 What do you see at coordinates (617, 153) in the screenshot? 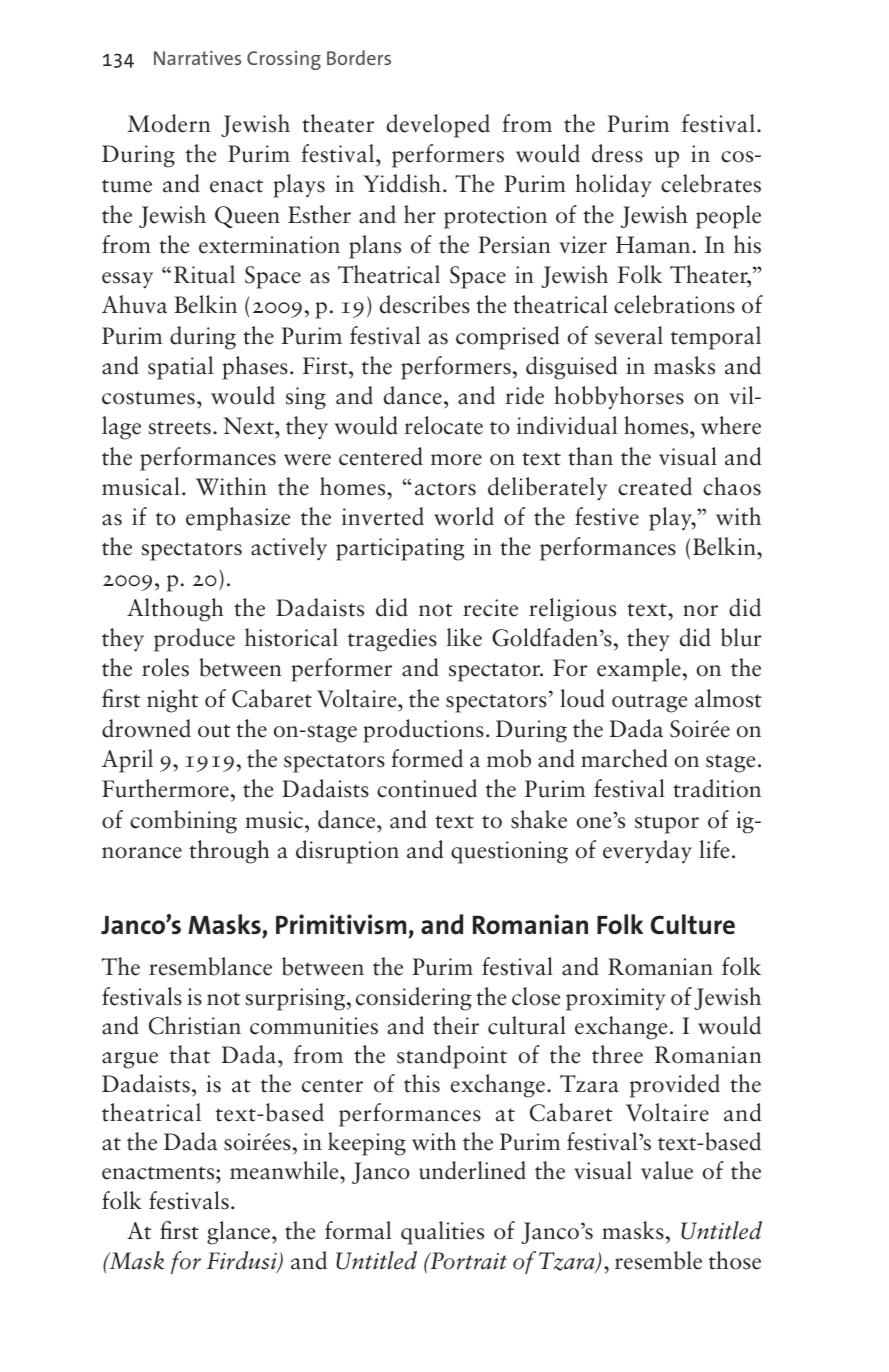
I see `dress` at bounding box center [617, 153].
